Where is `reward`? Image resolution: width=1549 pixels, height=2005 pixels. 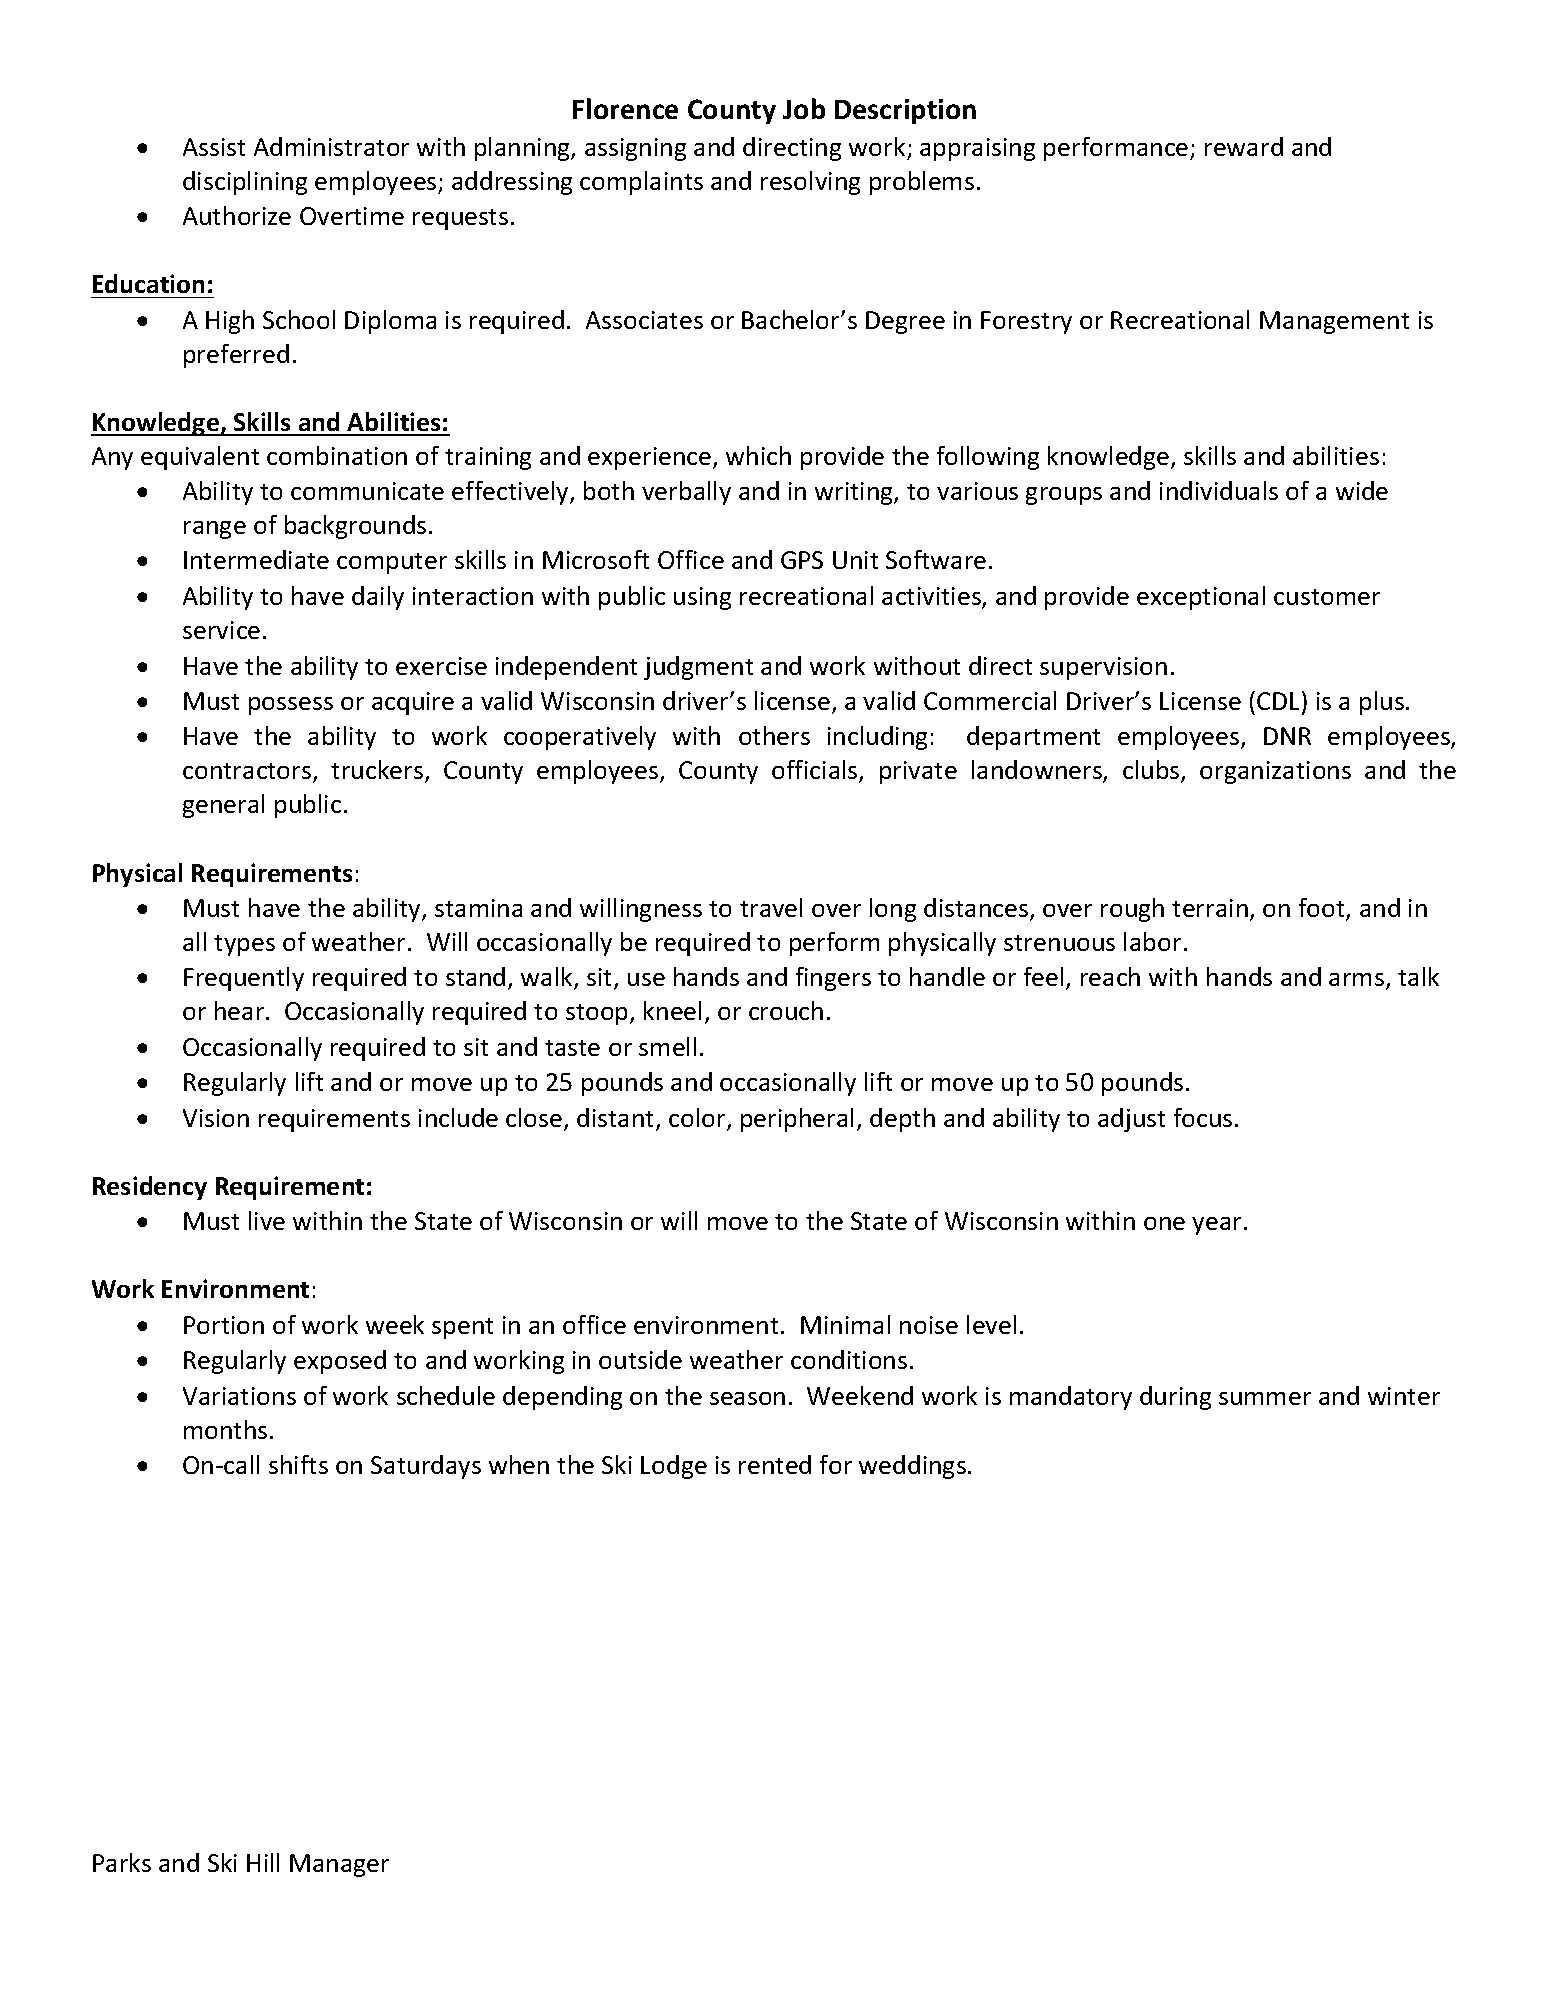 reward is located at coordinates (1244, 146).
